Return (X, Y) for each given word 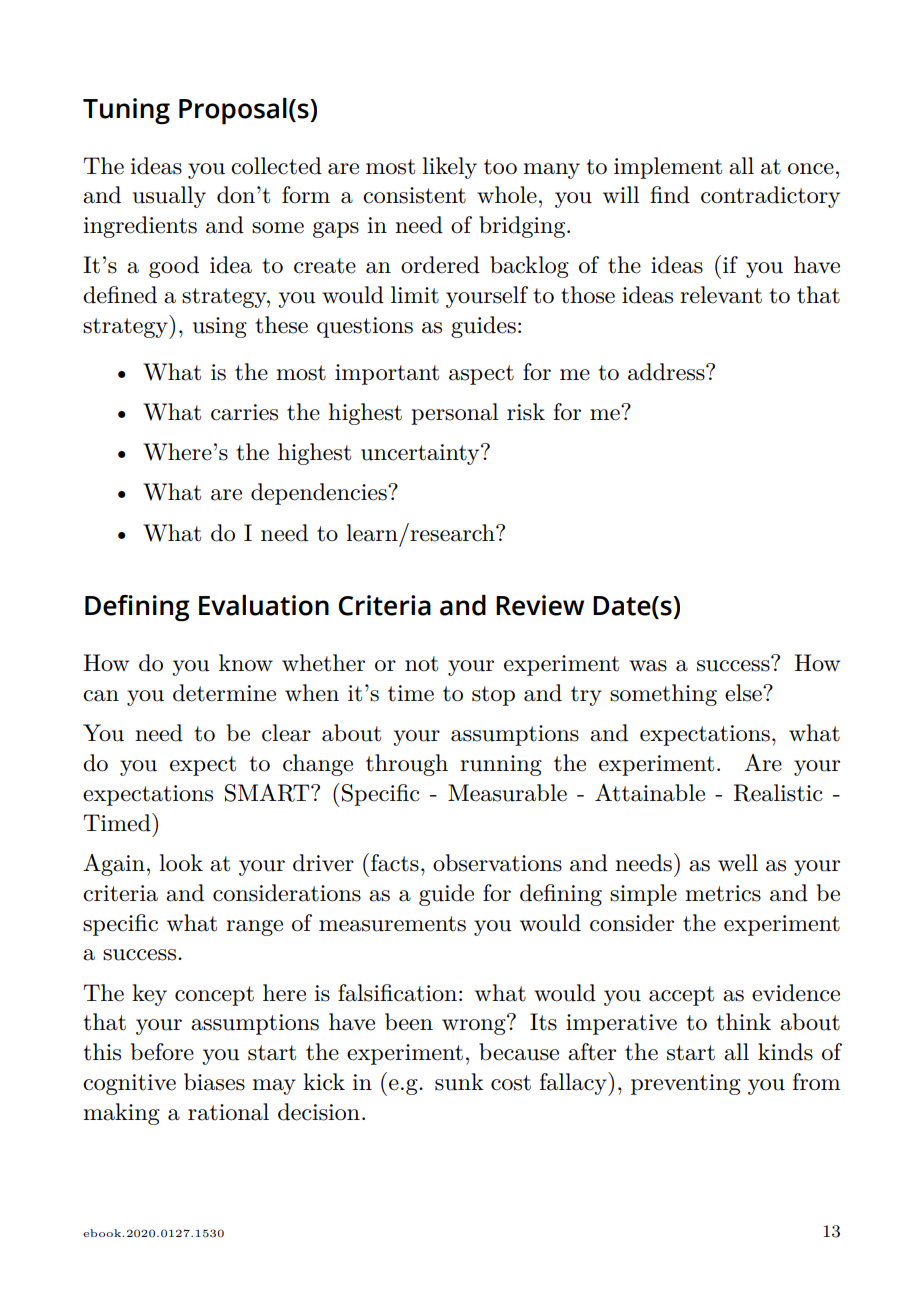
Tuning (126, 111)
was (648, 666)
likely (449, 168)
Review (540, 605)
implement (668, 168)
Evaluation (264, 605)
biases (214, 1082)
